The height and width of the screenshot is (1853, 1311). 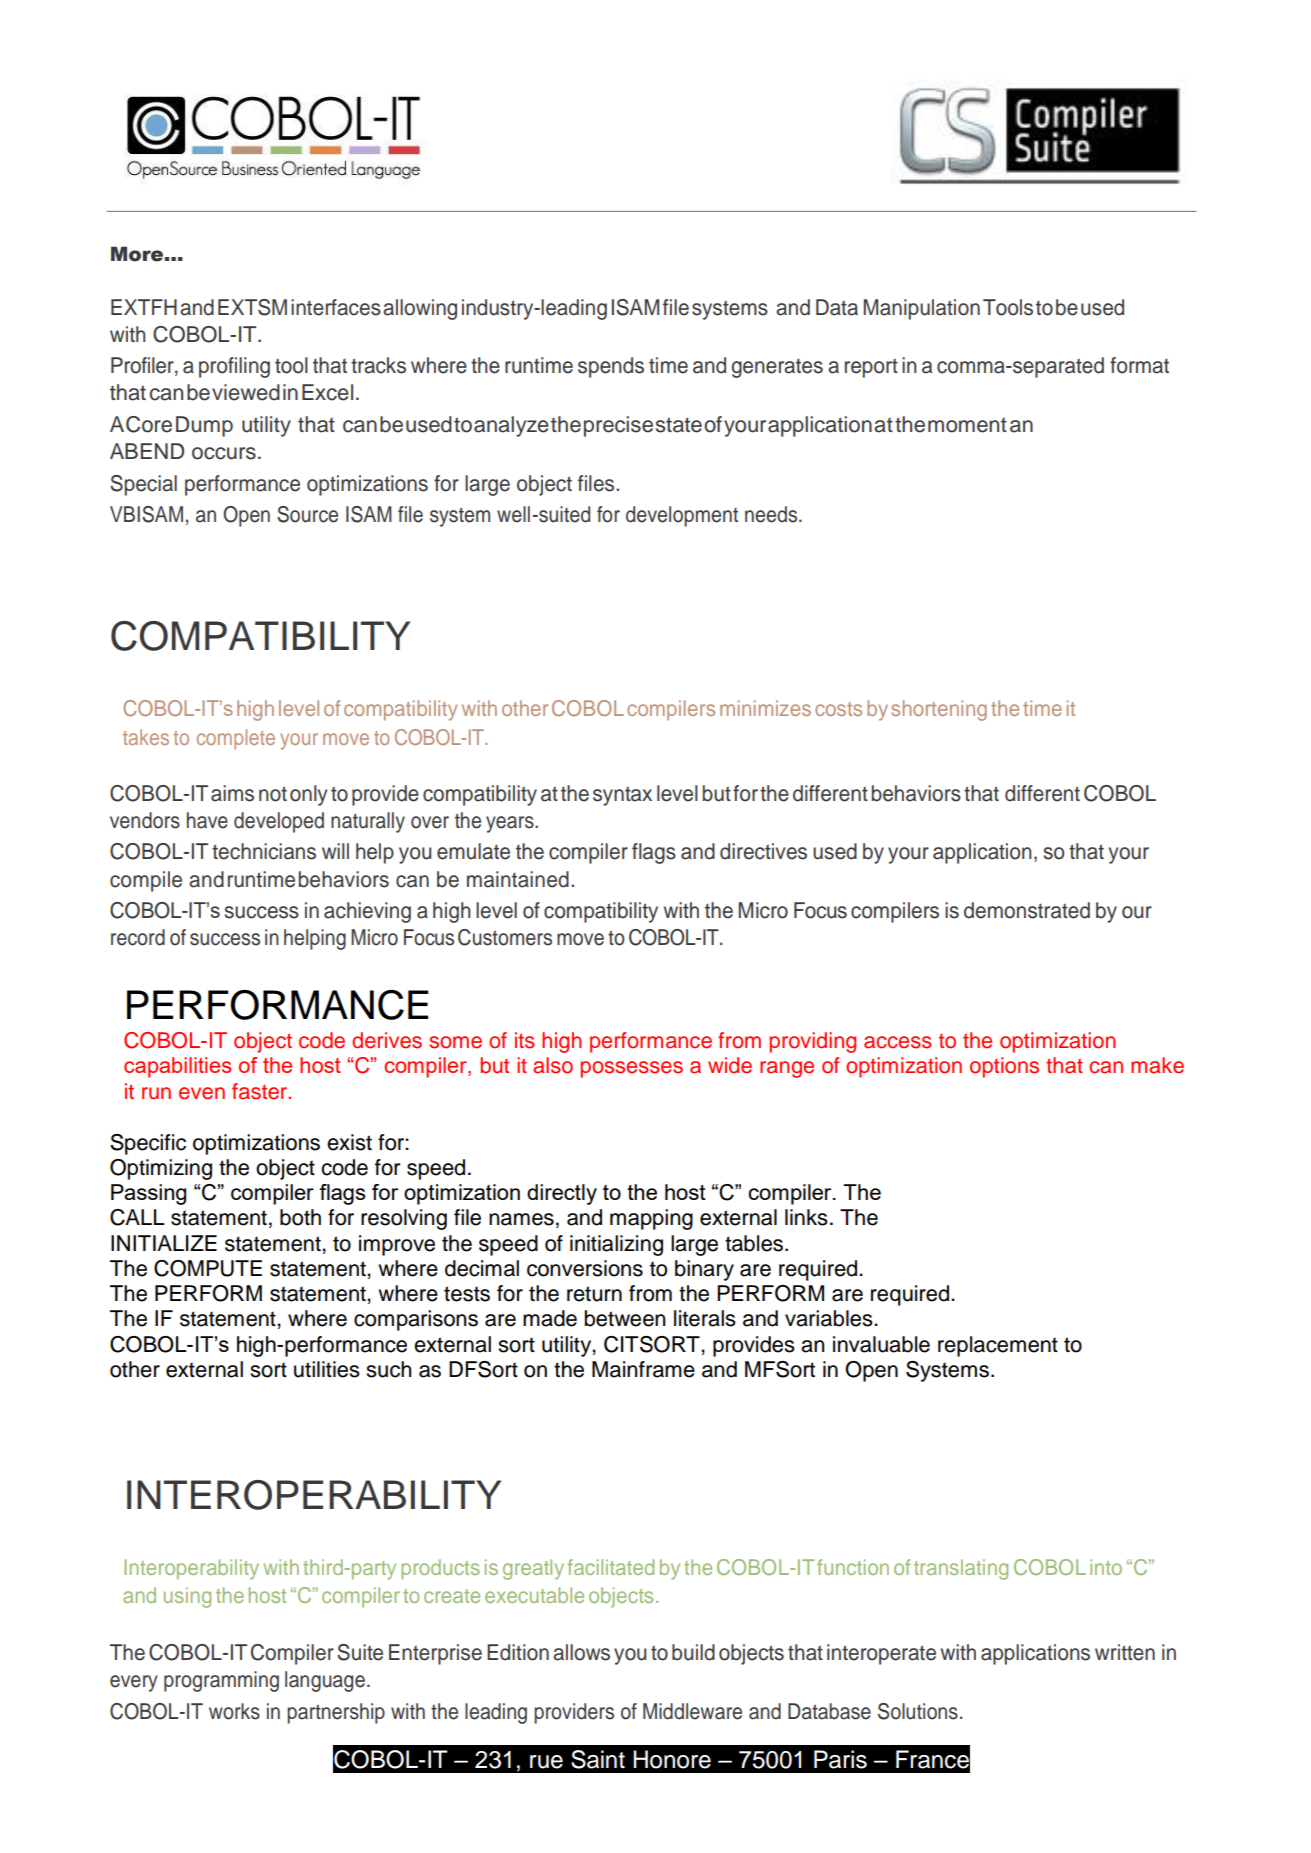 I want to click on spends, so click(x=611, y=367).
